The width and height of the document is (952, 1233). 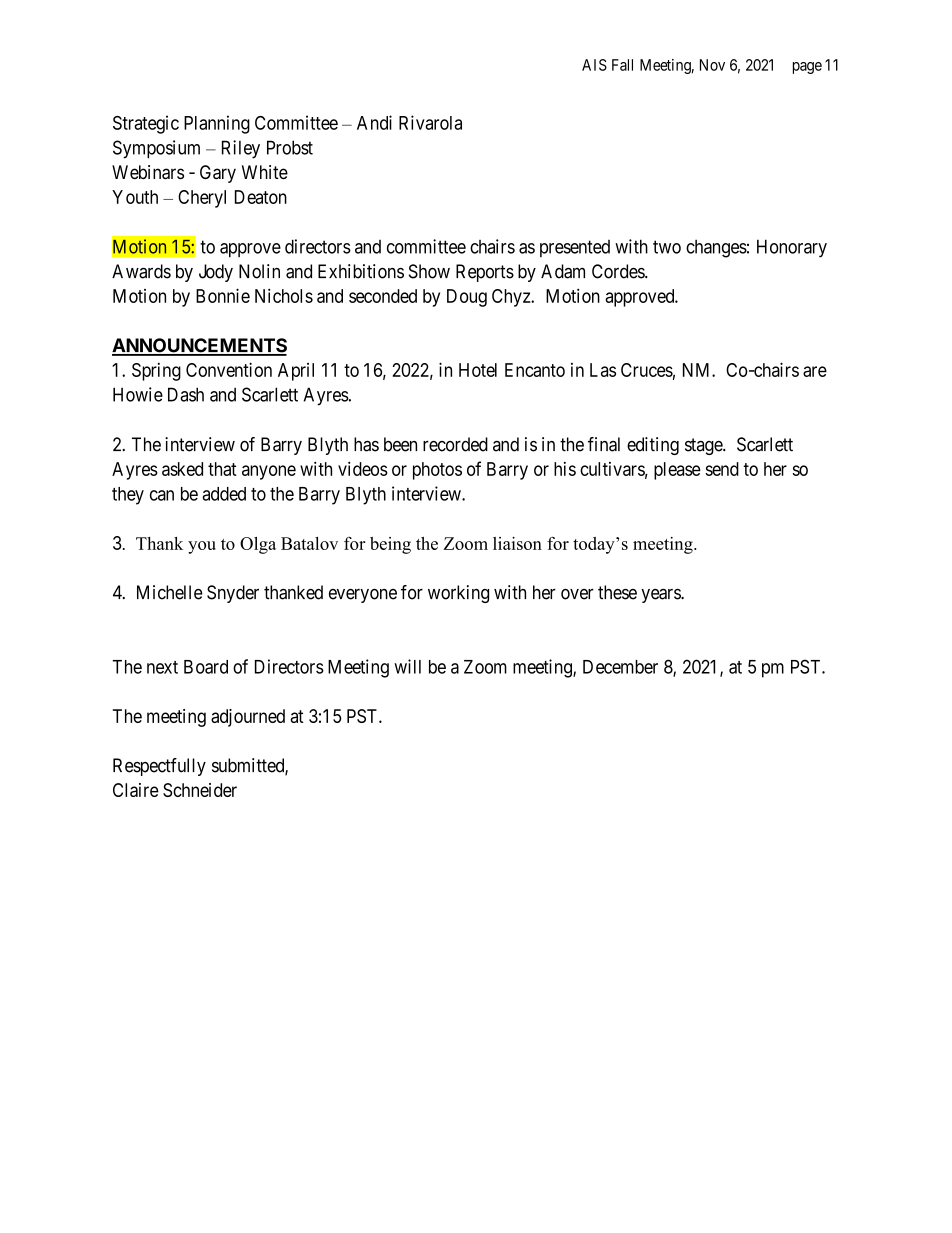 What do you see at coordinates (455, 444) in the document?
I see `recorded` at bounding box center [455, 444].
